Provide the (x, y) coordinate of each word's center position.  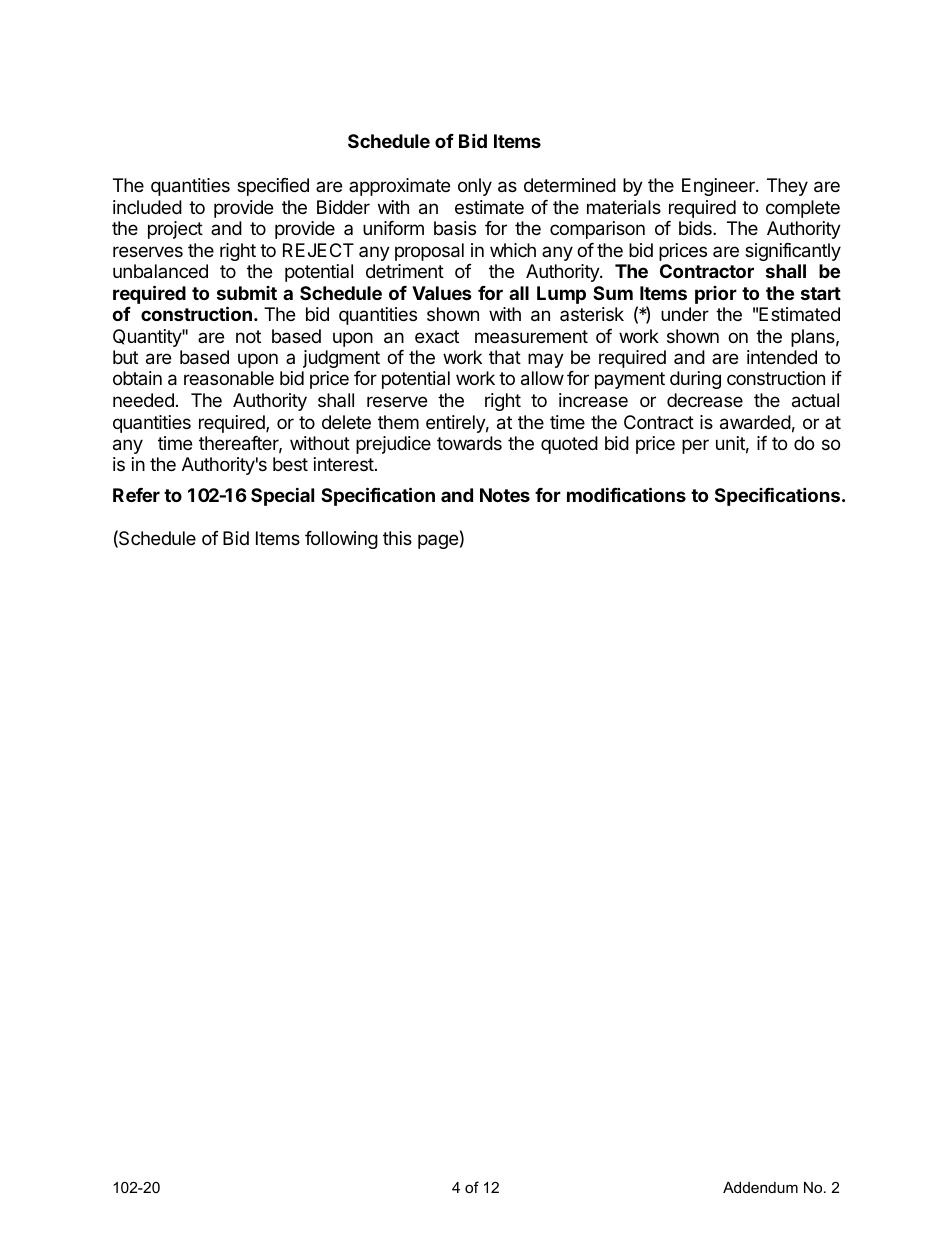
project (175, 230)
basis (455, 228)
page (438, 541)
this (397, 538)
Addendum (760, 1187)
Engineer (719, 187)
